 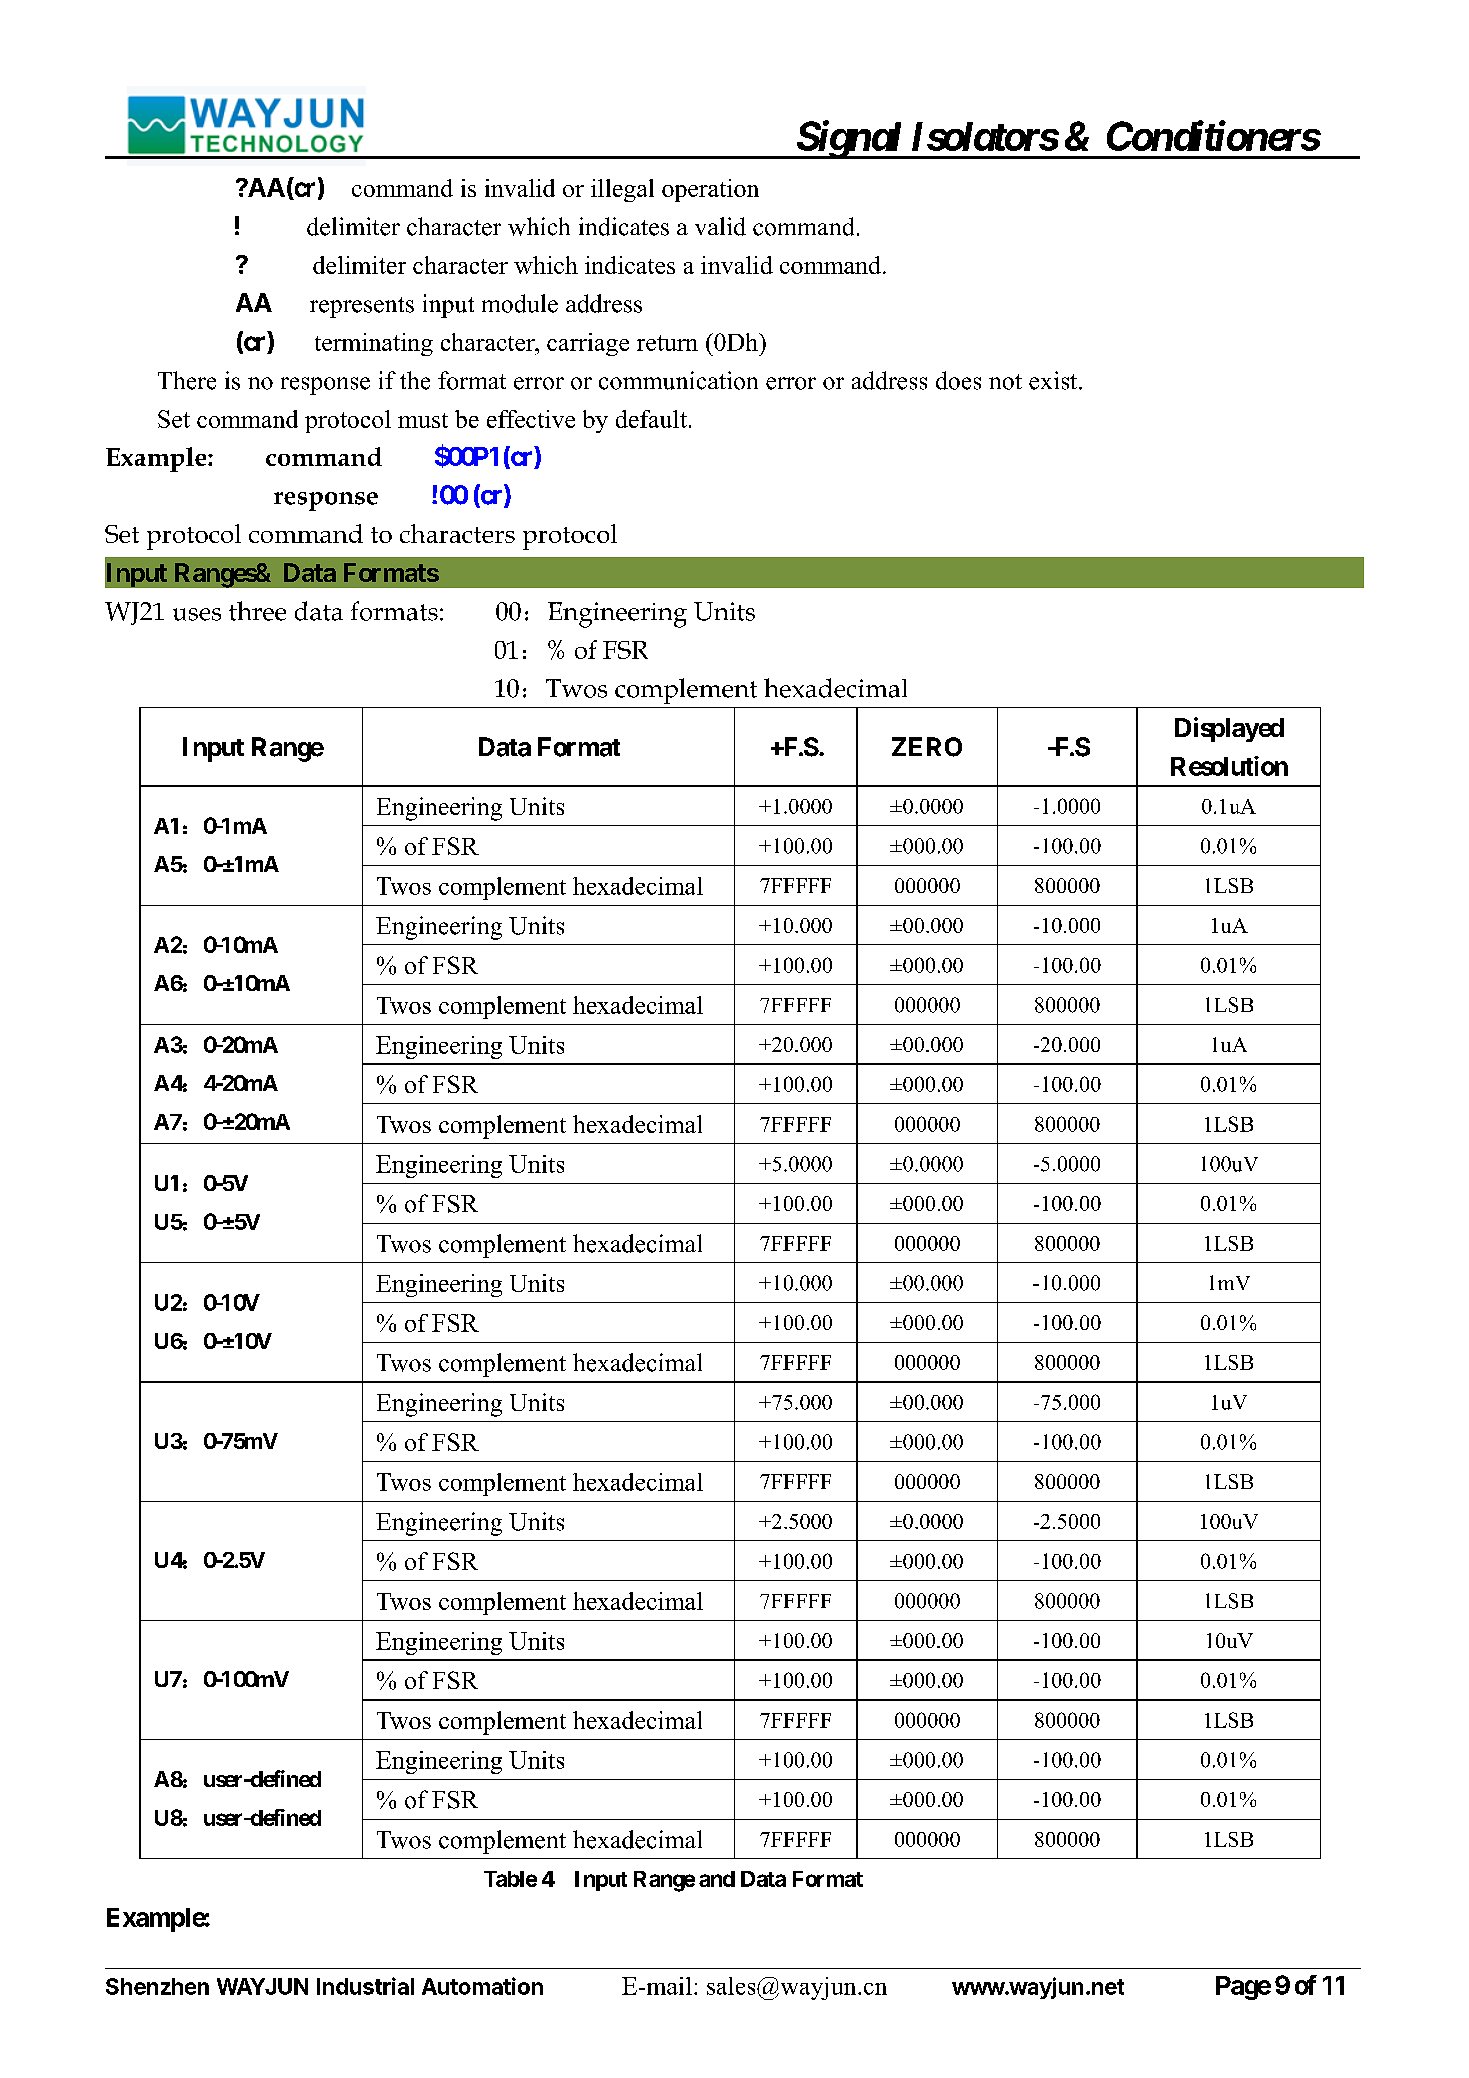 What do you see at coordinates (365, 1986) in the page?
I see `Industrial` at bounding box center [365, 1986].
